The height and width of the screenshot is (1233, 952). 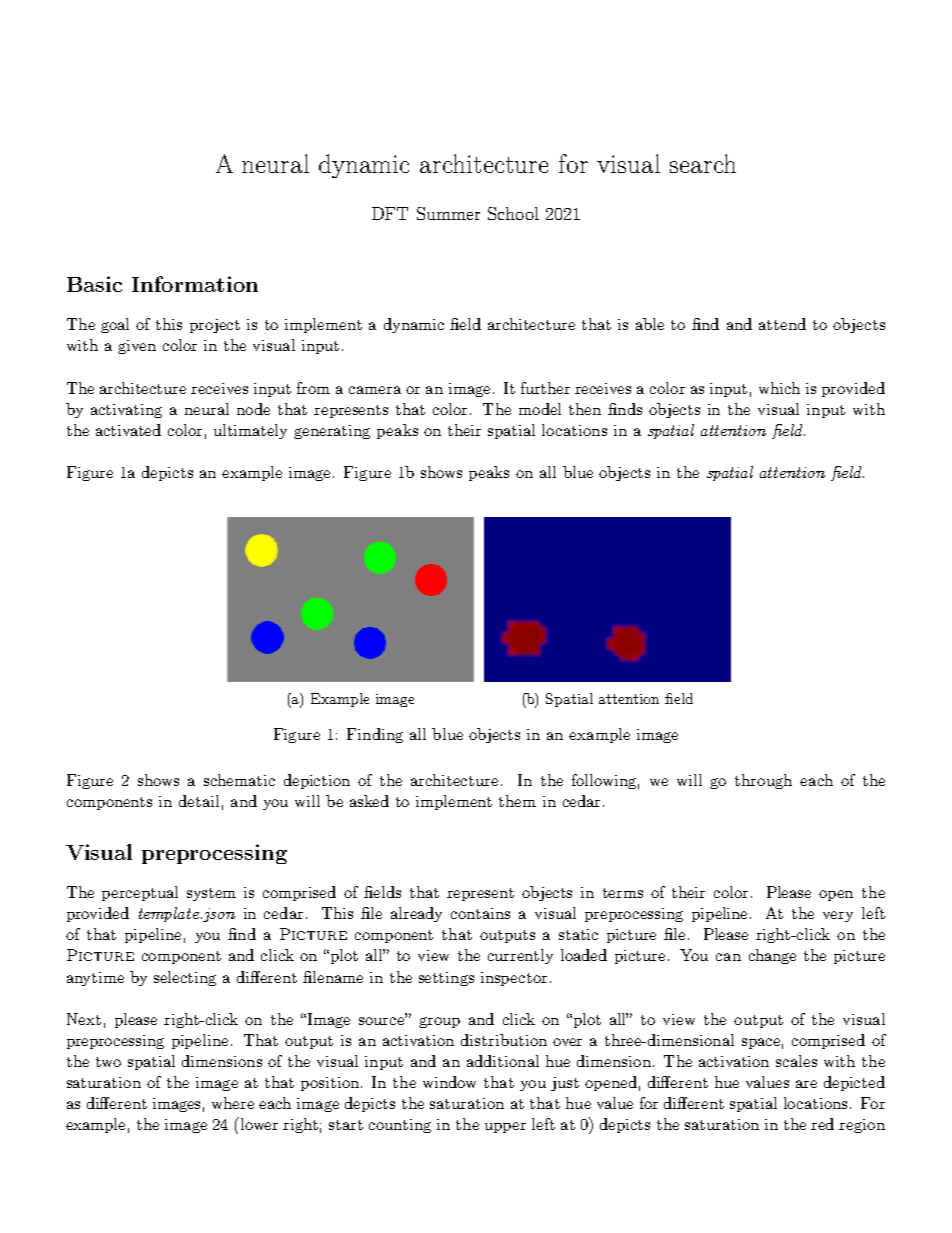 What do you see at coordinates (195, 284) in the screenshot?
I see `Information` at bounding box center [195, 284].
